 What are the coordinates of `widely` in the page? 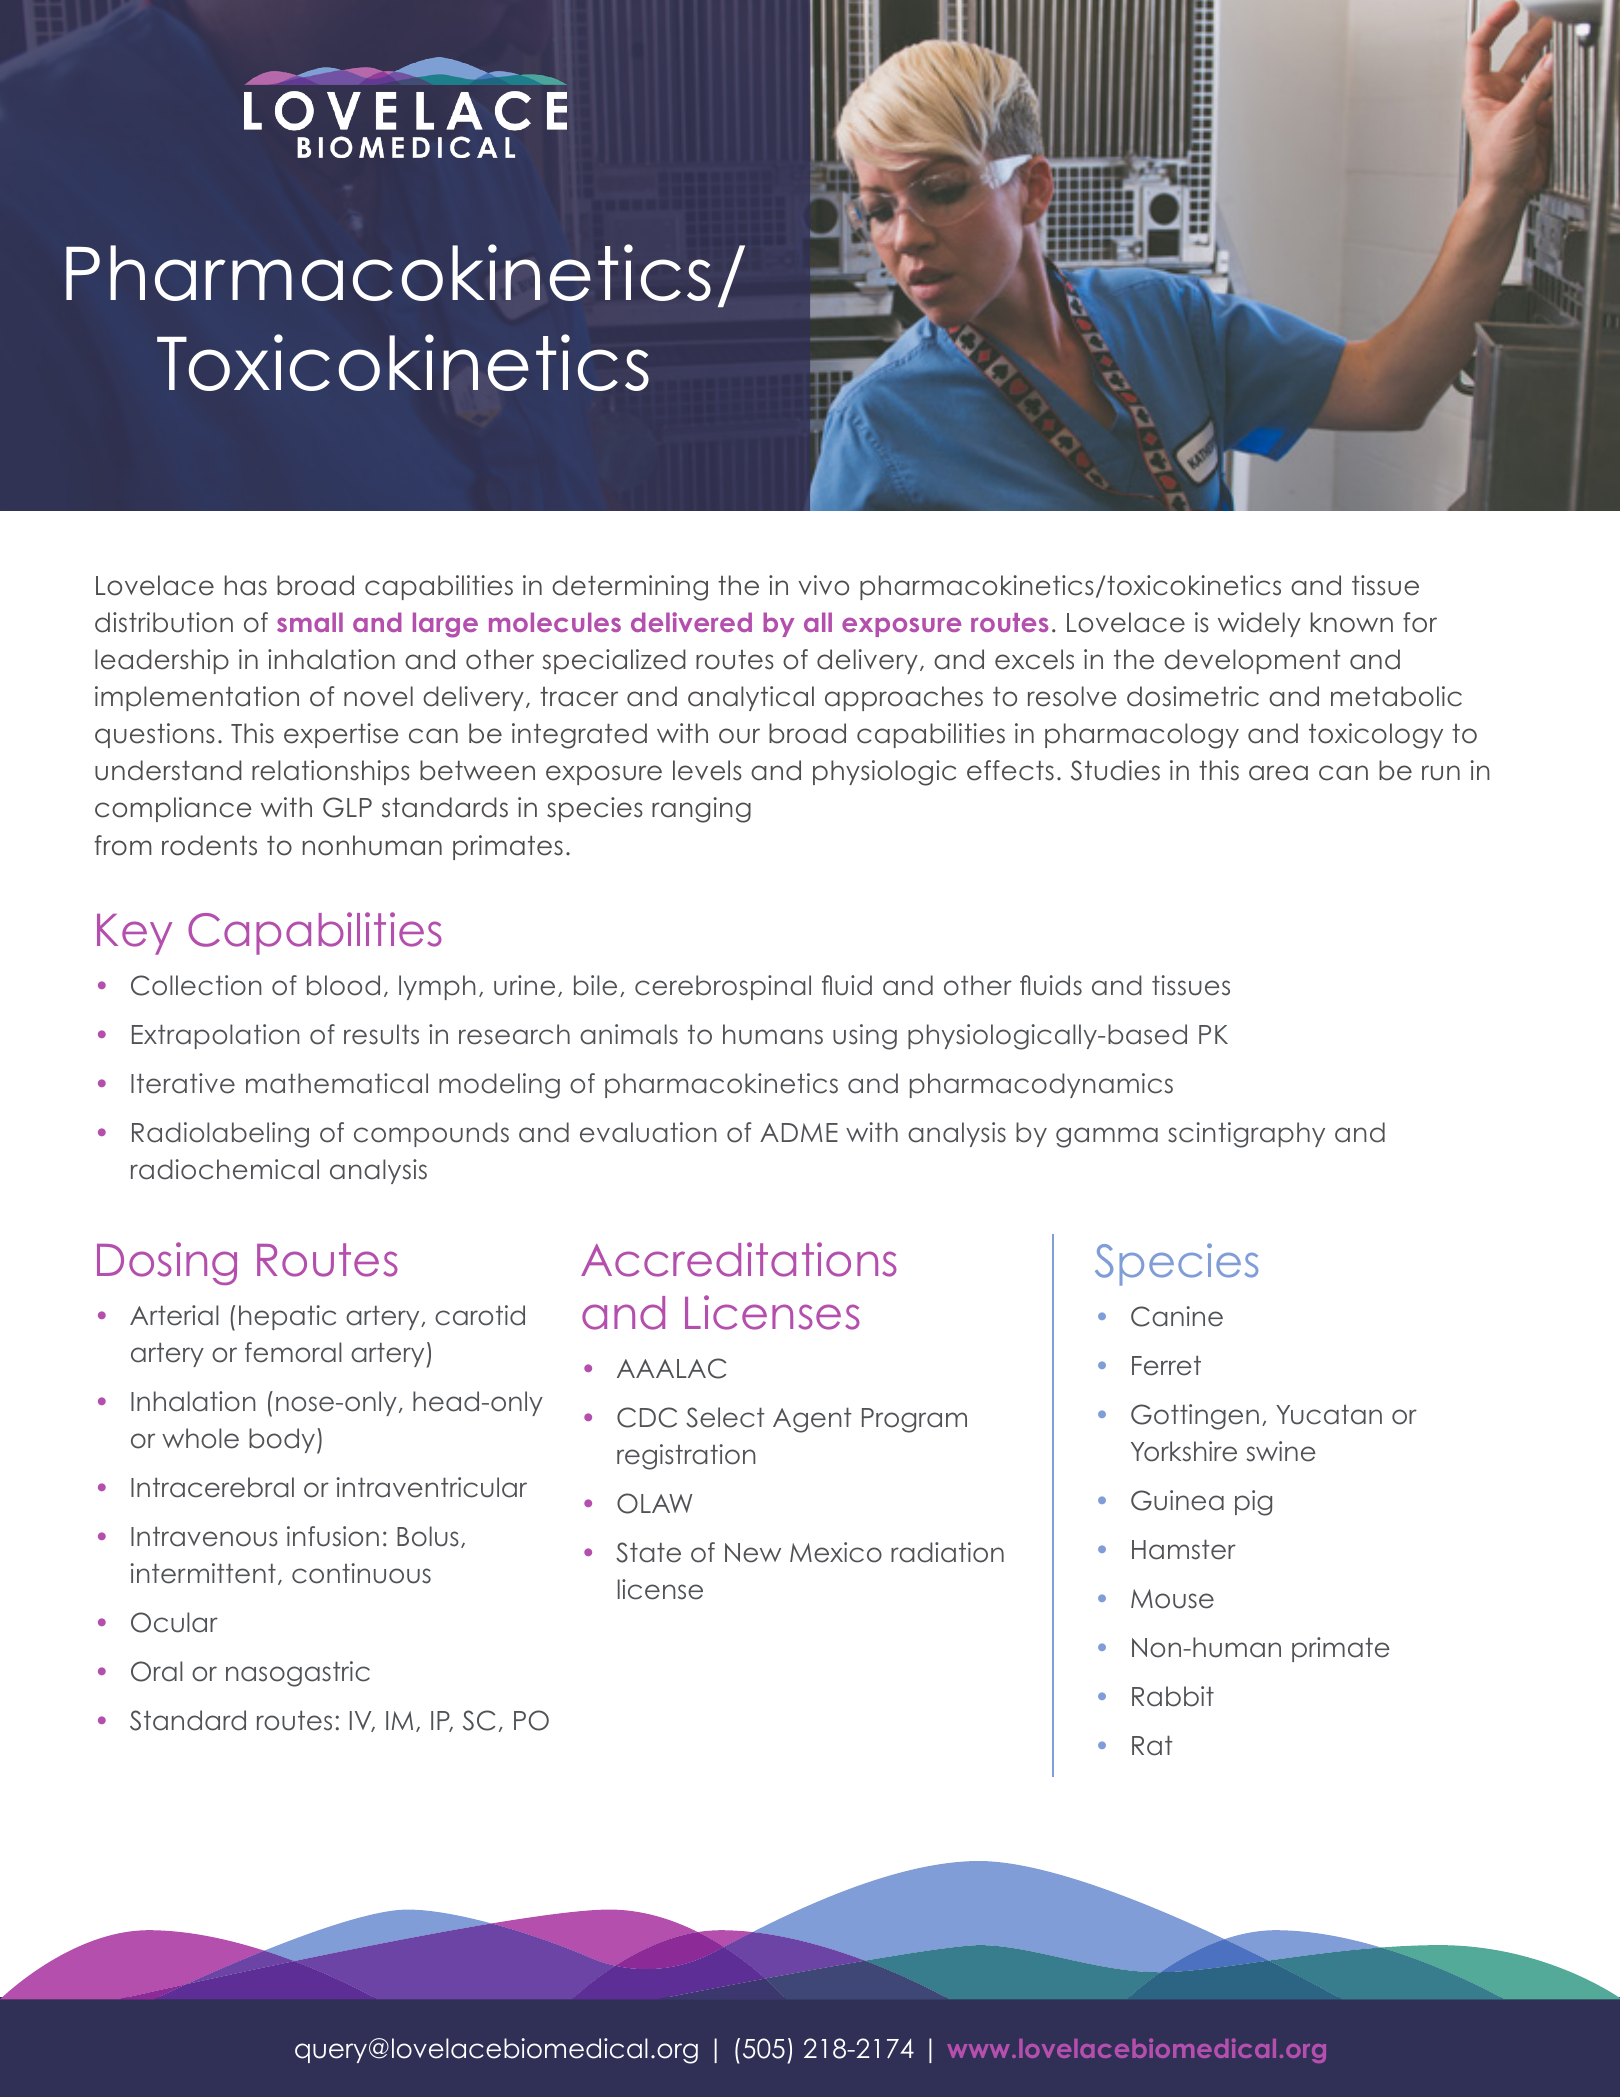 It's located at (1259, 624).
